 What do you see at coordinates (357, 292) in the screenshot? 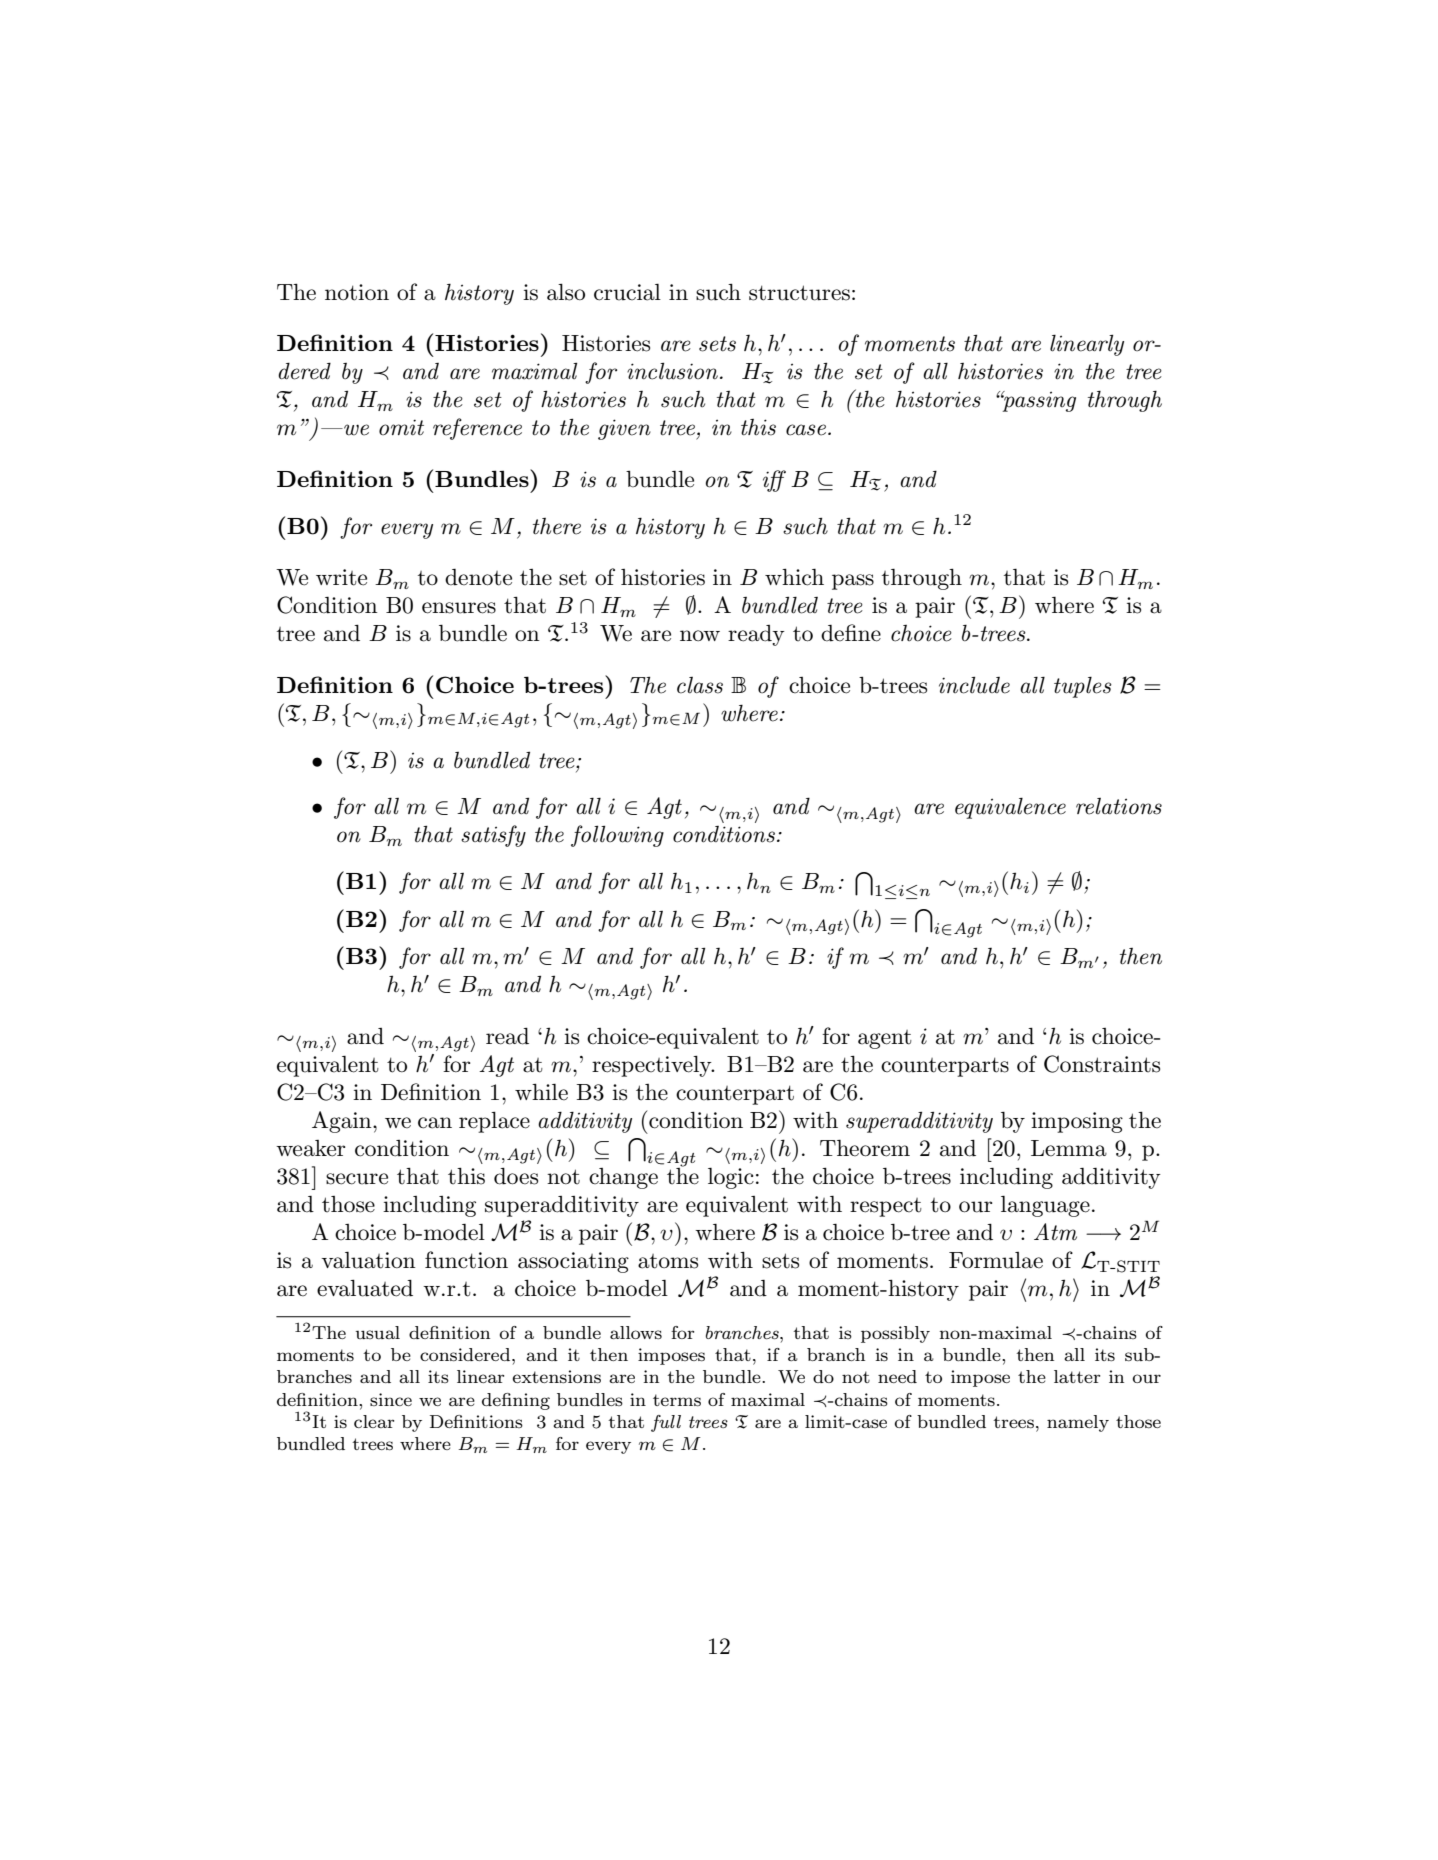
I see `notion` at bounding box center [357, 292].
